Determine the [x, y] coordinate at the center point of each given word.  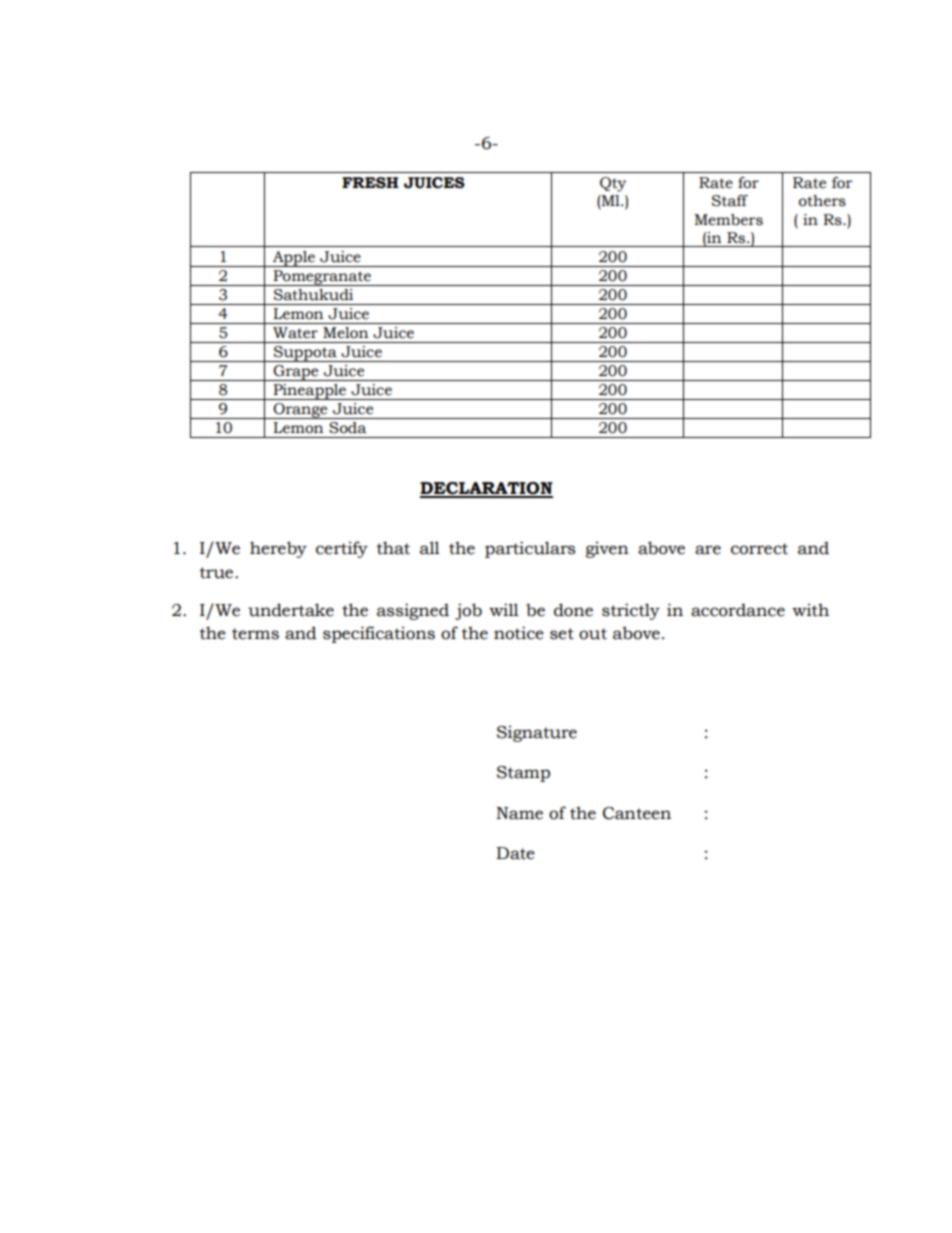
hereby [278, 549]
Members [728, 220]
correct [759, 549]
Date [515, 853]
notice [519, 633]
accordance [738, 610]
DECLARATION [486, 489]
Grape [296, 373]
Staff [730, 201]
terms [255, 634]
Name [519, 813]
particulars [530, 549]
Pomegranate [322, 278]
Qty [613, 184]
